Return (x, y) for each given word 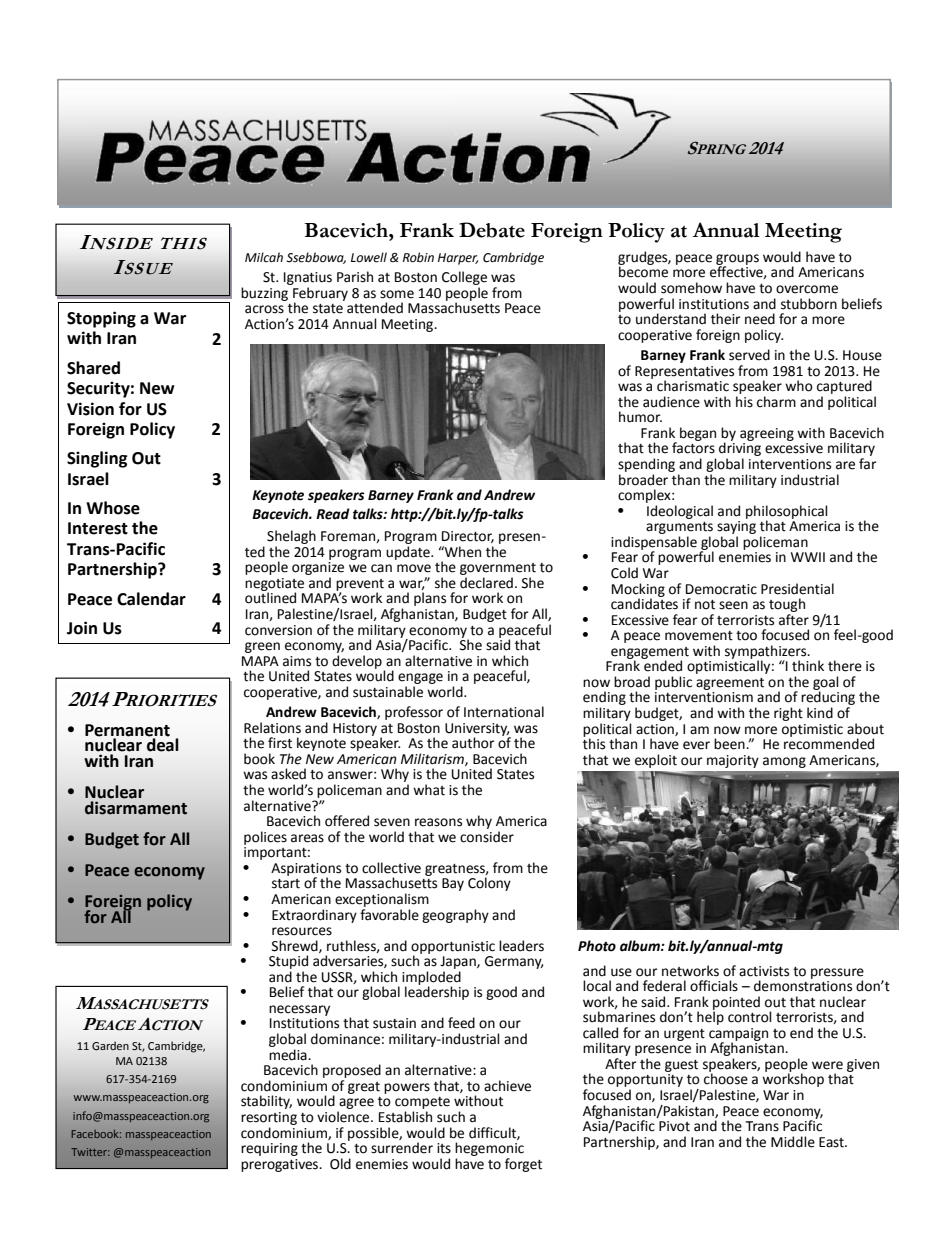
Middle (793, 1142)
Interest (98, 528)
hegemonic (489, 1149)
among (784, 762)
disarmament (136, 806)
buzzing (264, 294)
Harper (458, 259)
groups (737, 260)
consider (487, 835)
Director (468, 537)
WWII (808, 557)
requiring (269, 1149)
